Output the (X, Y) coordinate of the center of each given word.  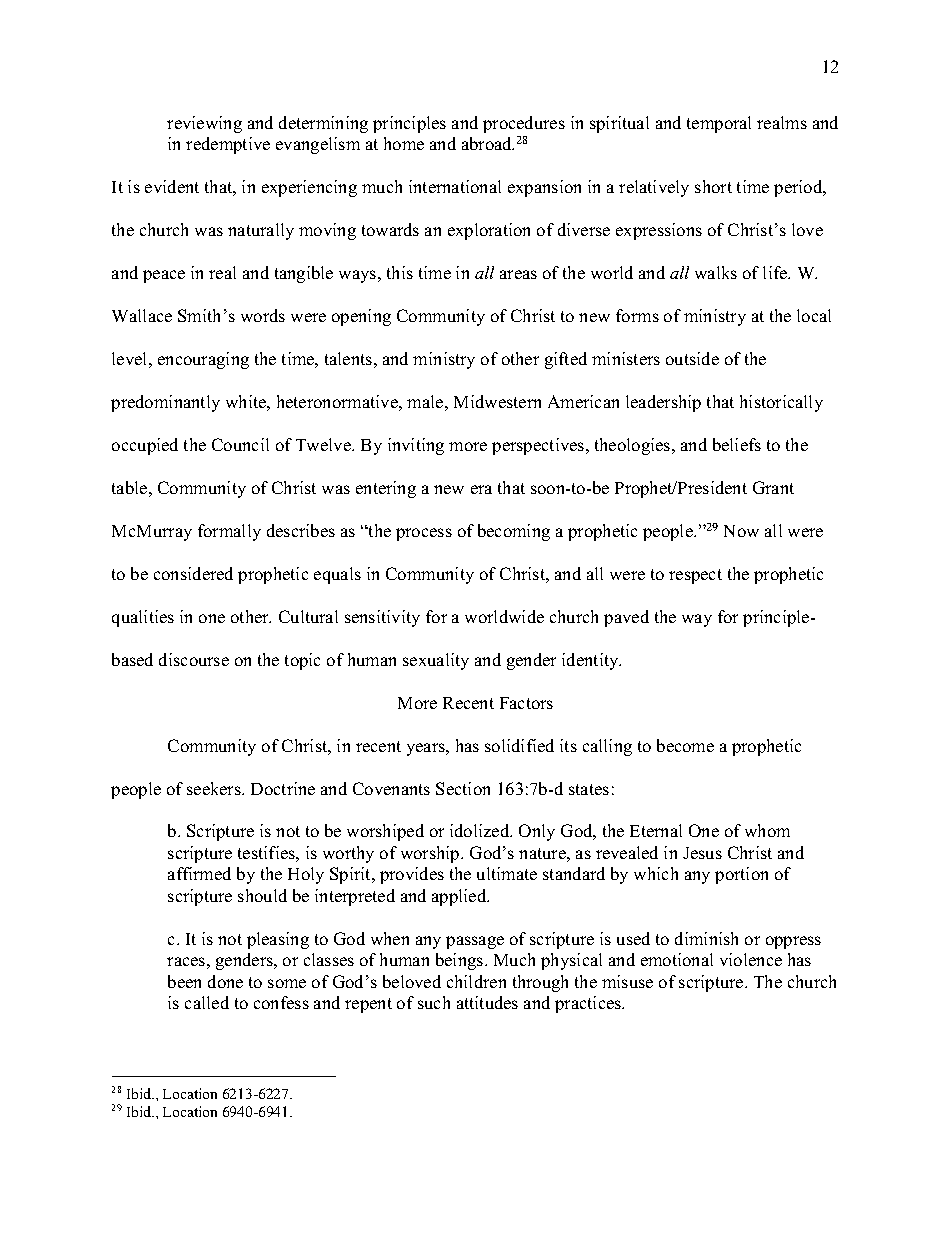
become (685, 745)
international (455, 186)
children (476, 981)
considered (193, 573)
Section (463, 788)
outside (692, 358)
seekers (215, 788)
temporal (719, 124)
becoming (514, 532)
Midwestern (497, 401)
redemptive (228, 145)
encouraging (203, 360)
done (225, 981)
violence (751, 959)
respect (695, 576)
